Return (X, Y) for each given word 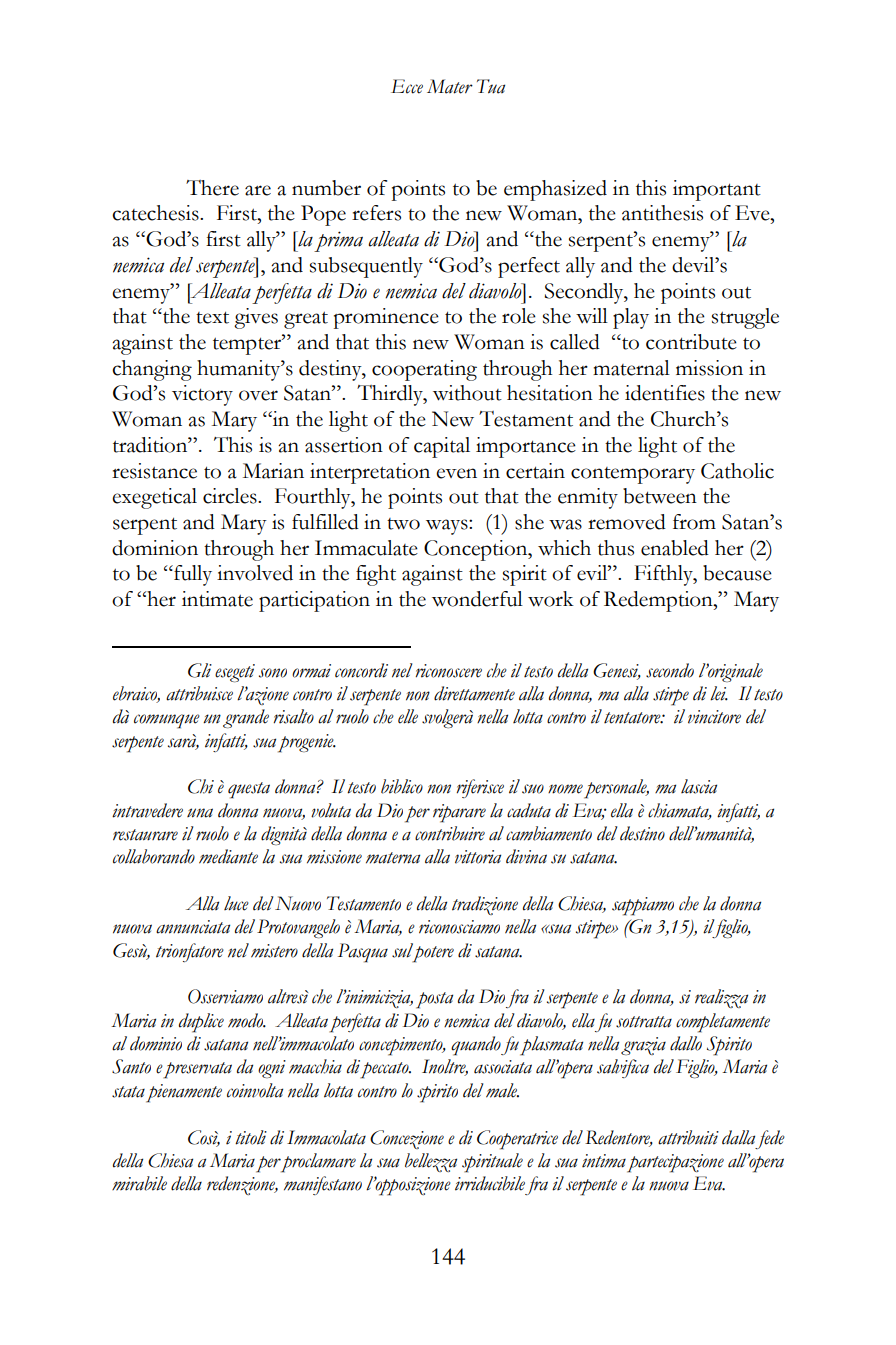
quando (476, 1046)
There (212, 188)
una (200, 813)
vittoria (478, 857)
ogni (272, 1069)
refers (376, 213)
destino (642, 833)
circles (231, 496)
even (456, 473)
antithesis (662, 213)
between (660, 496)
